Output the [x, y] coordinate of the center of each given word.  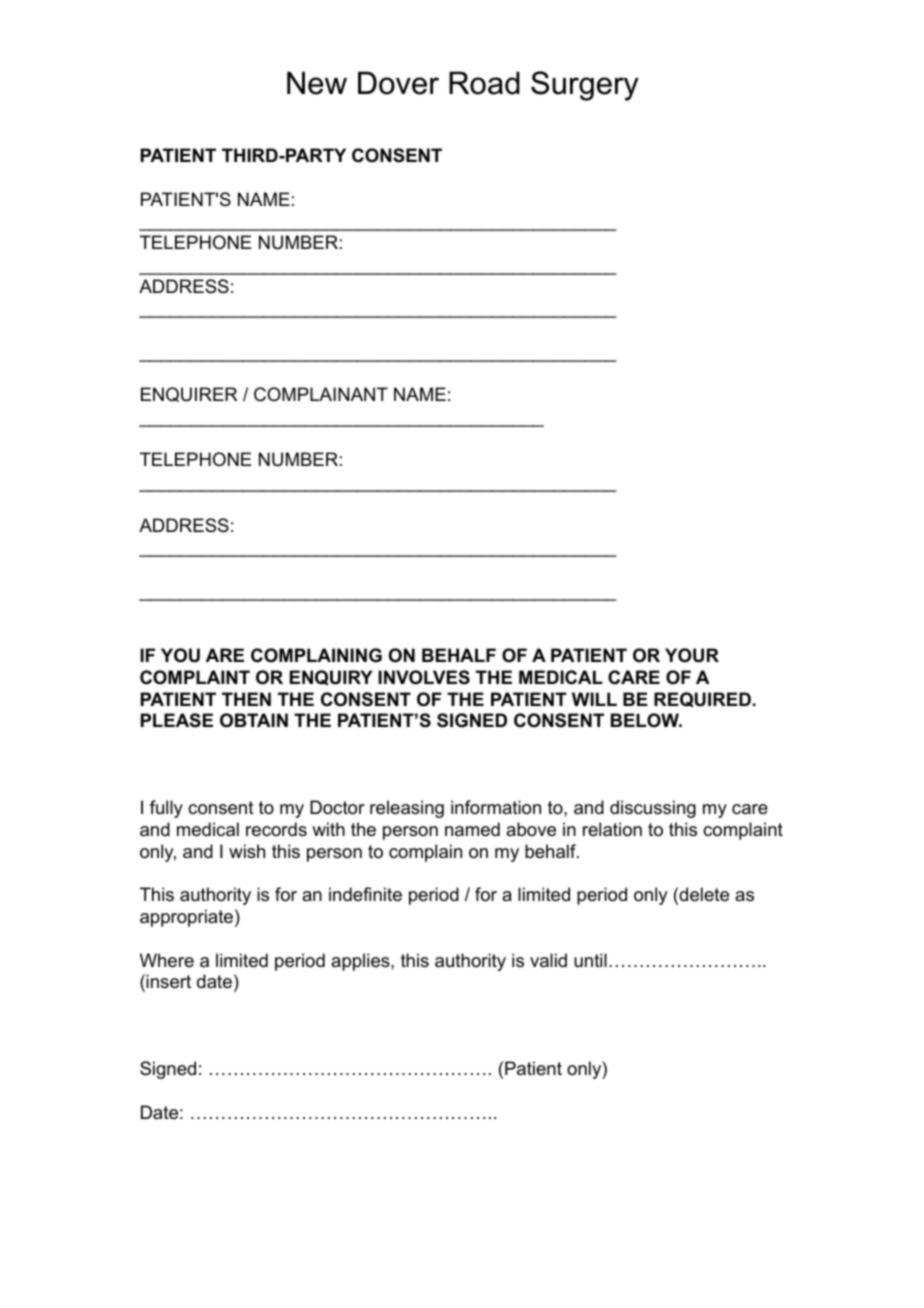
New [317, 83]
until [590, 960]
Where [167, 960]
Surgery [585, 86]
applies [361, 962]
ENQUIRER [189, 394]
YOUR [692, 655]
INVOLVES [424, 677]
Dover [398, 83]
